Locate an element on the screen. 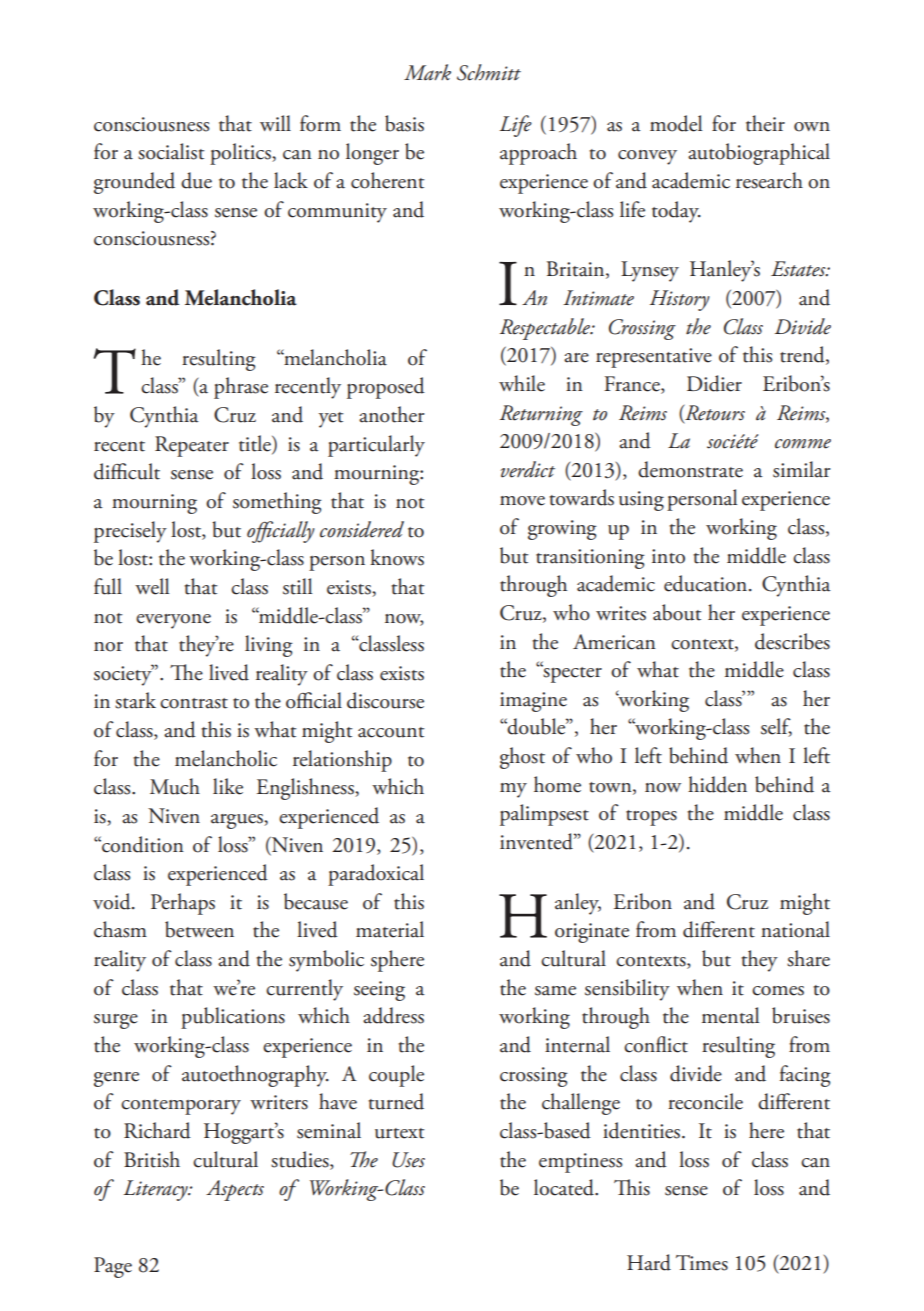 The image size is (924, 1311). Mark is located at coordinates (427, 72).
